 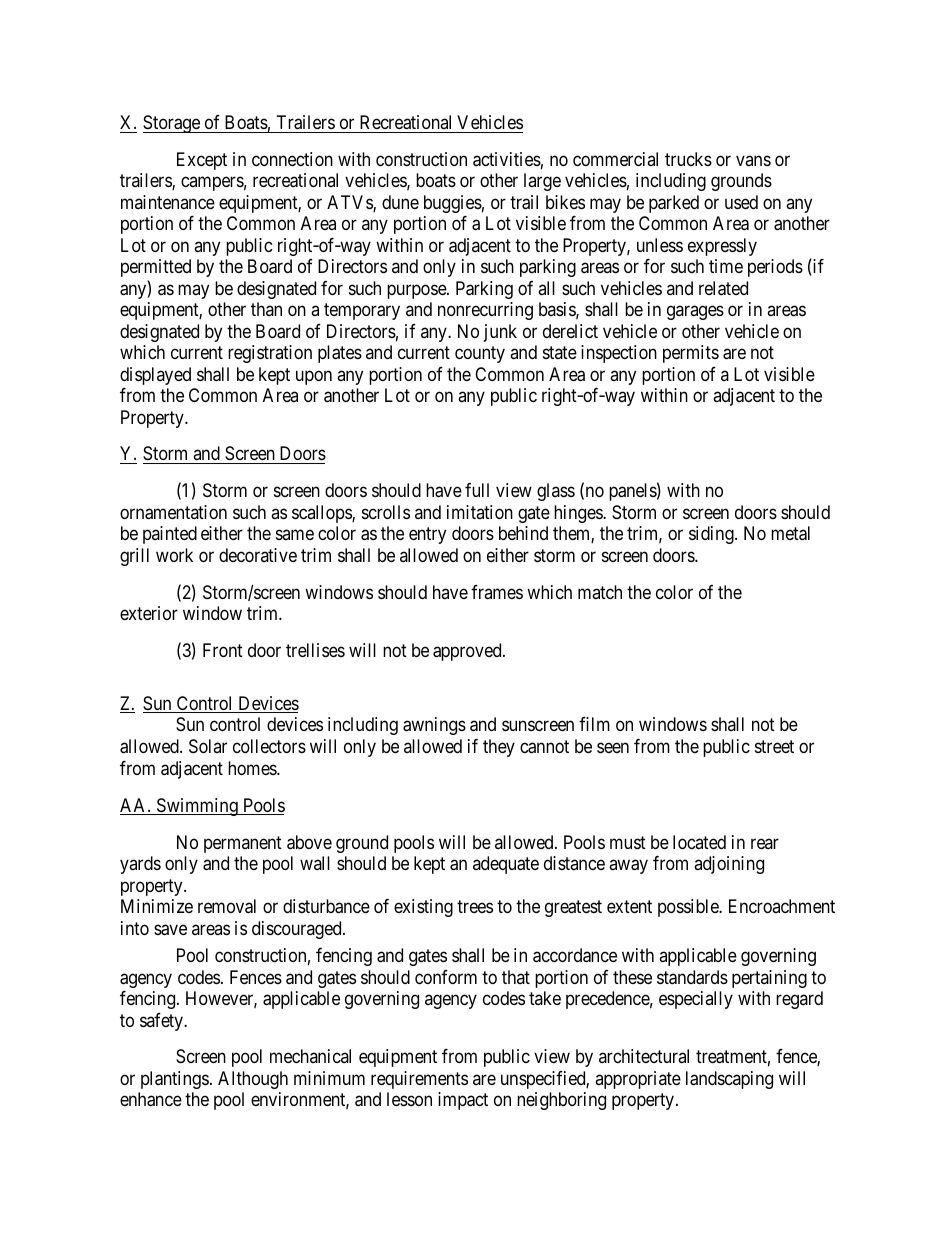 I want to click on Front, so click(x=223, y=650).
